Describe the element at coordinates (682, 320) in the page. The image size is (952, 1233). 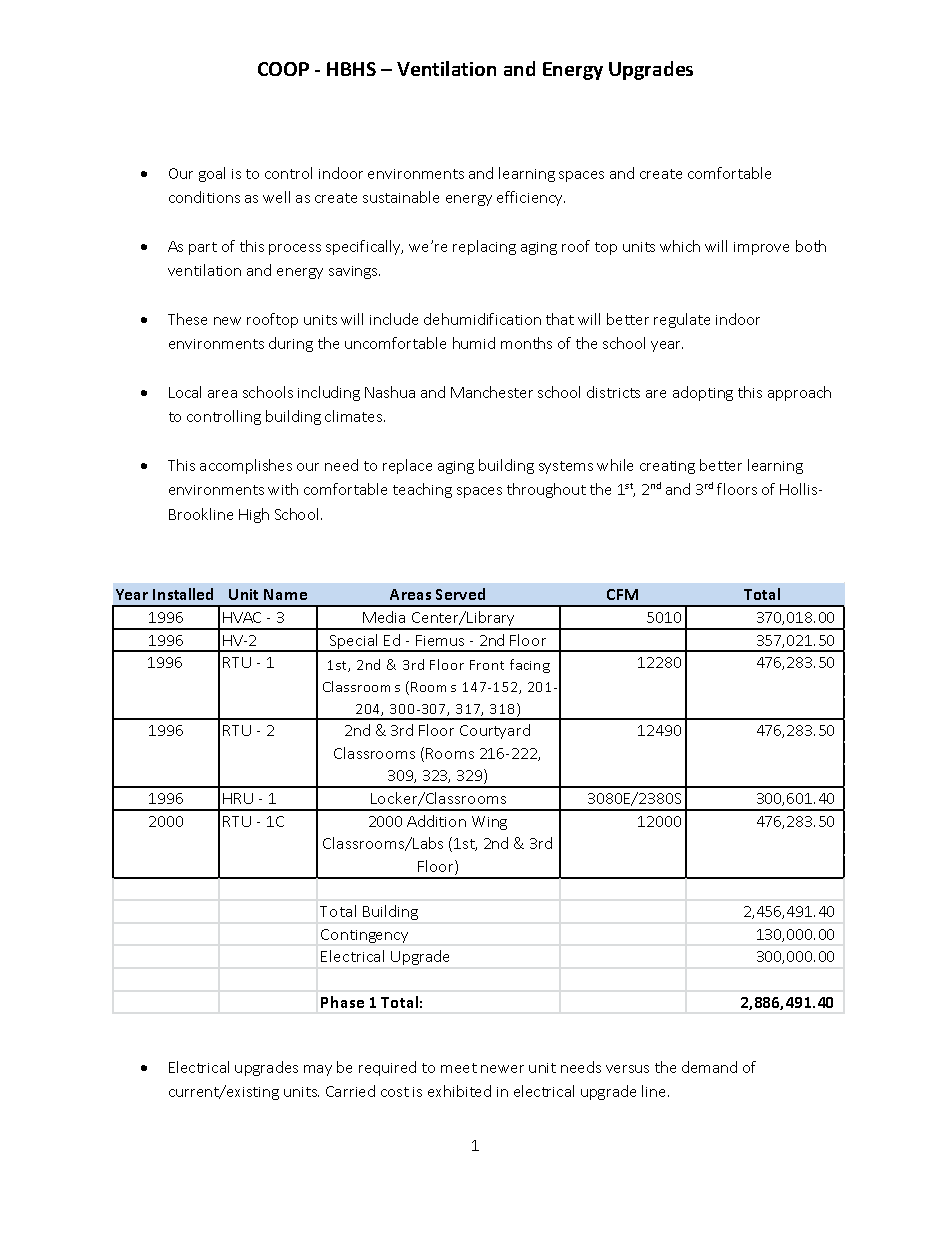
I see `regulate` at that location.
